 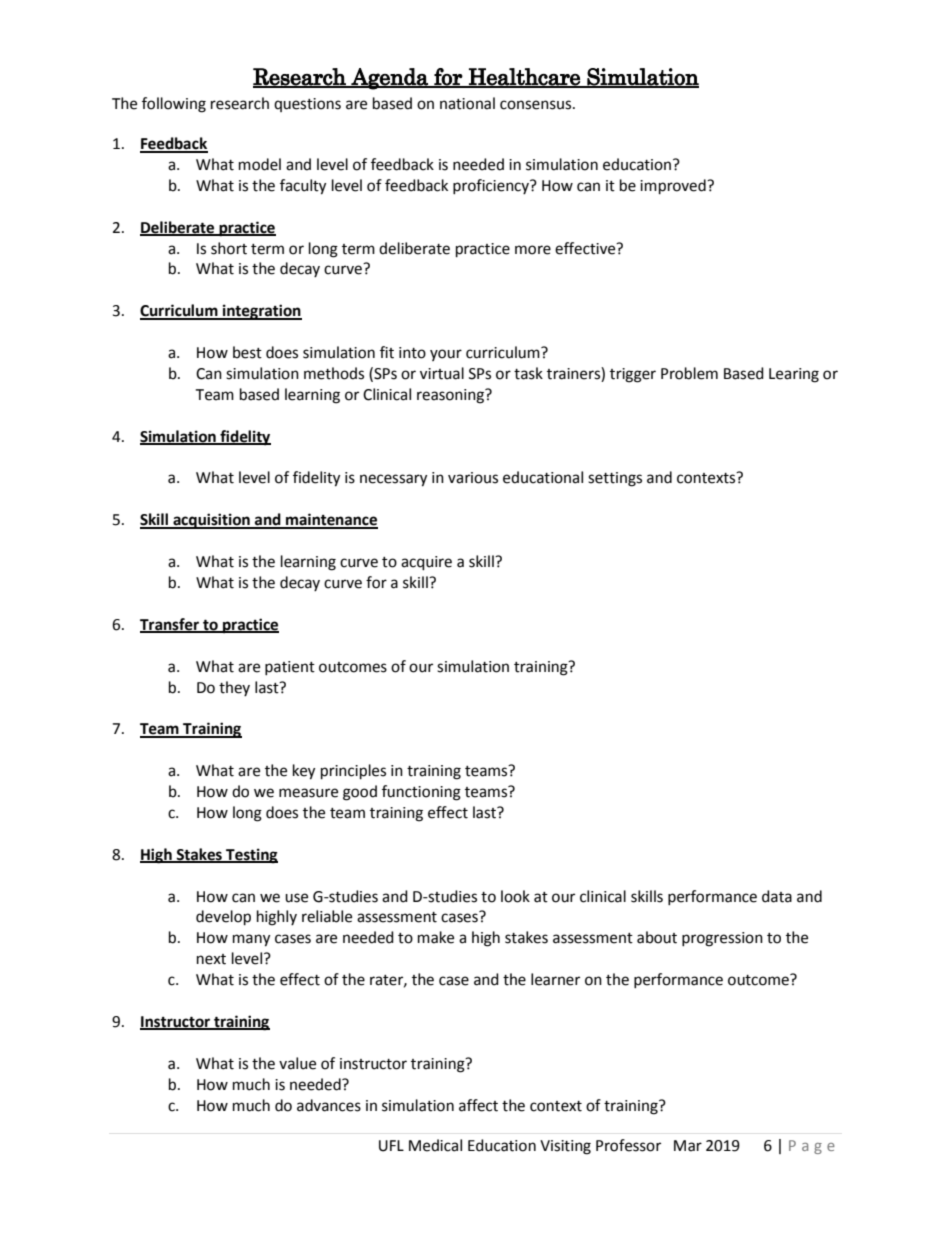 I want to click on look, so click(x=515, y=896).
